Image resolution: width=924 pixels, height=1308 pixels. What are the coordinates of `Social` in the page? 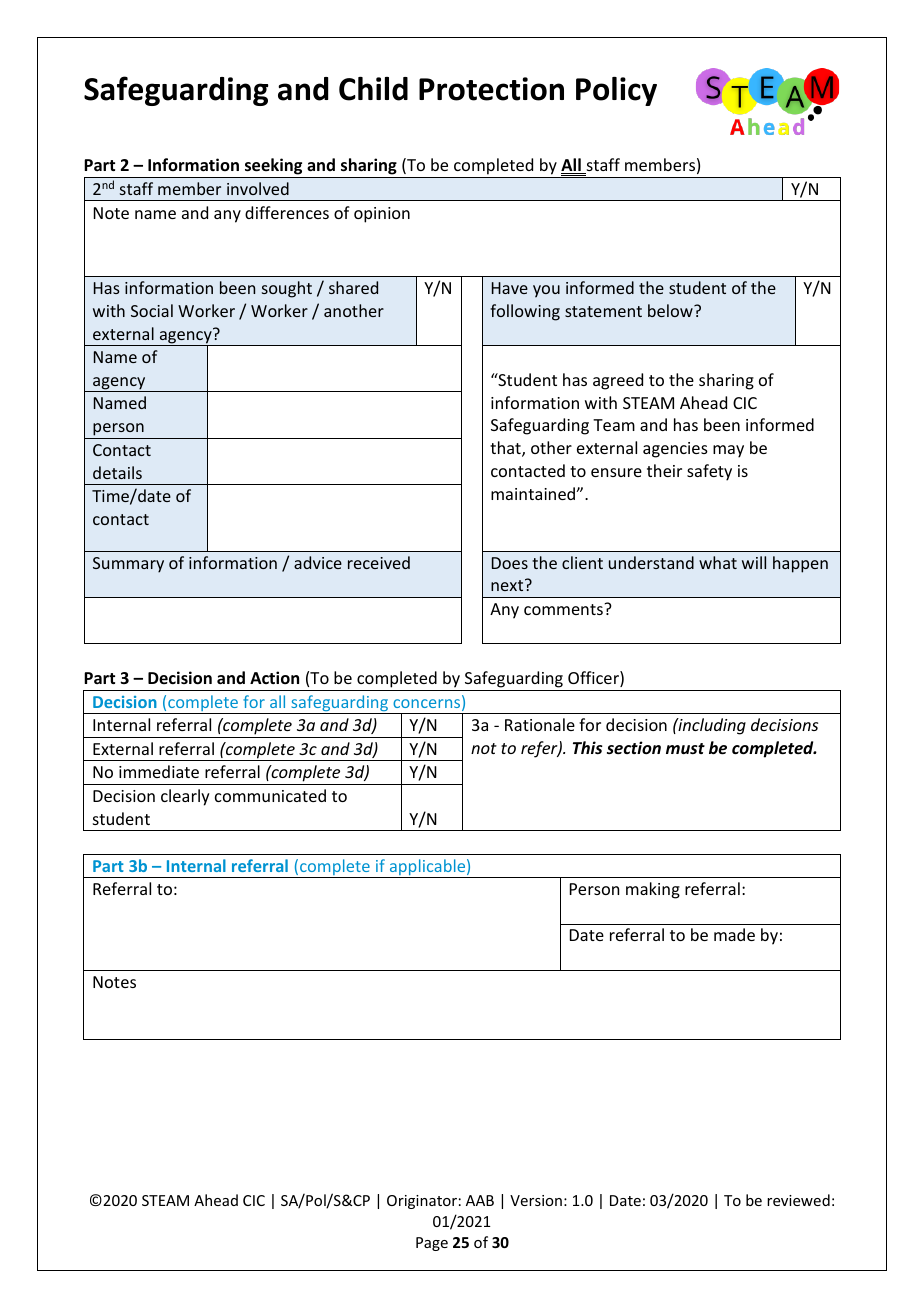 It's located at (152, 310).
